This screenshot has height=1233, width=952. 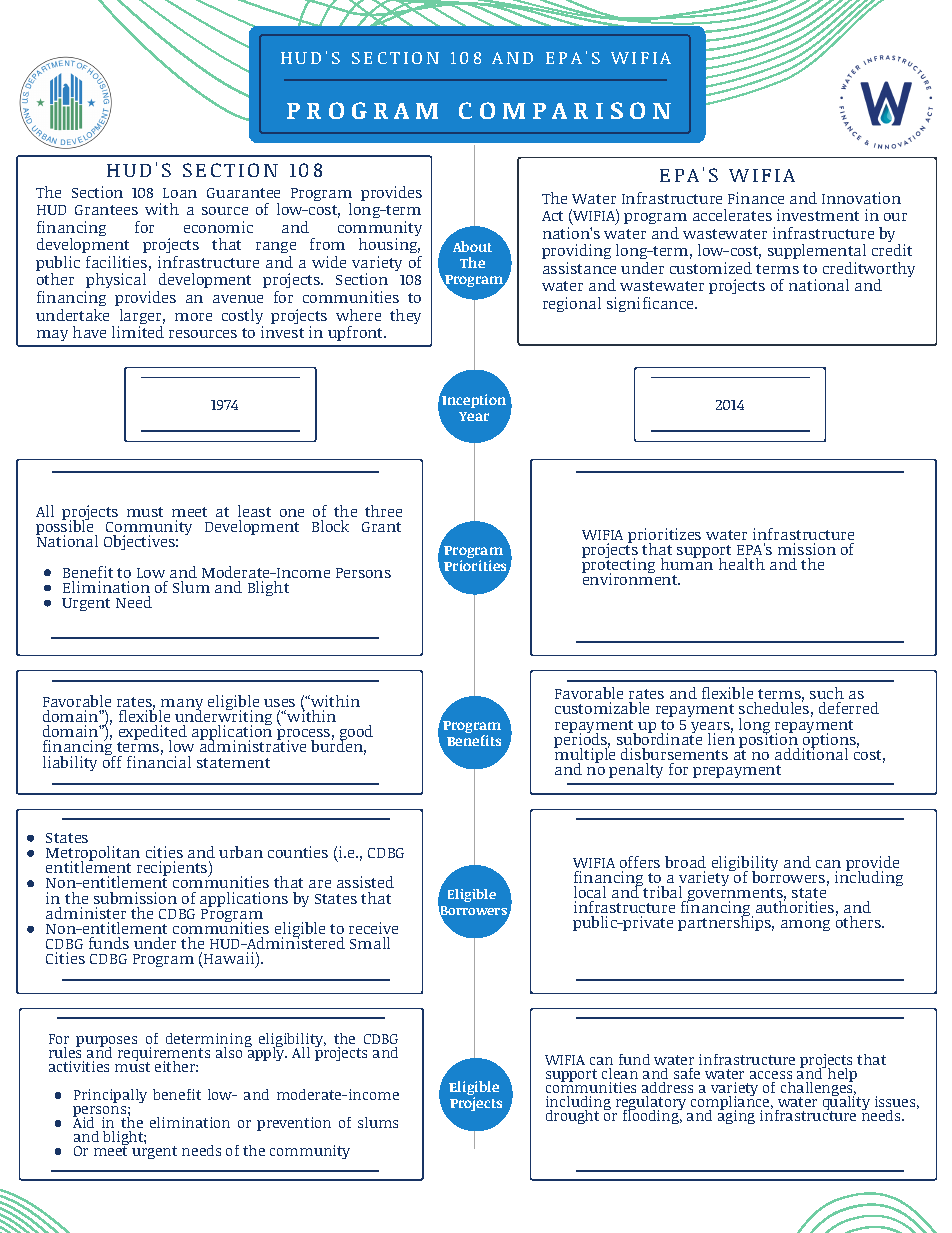 What do you see at coordinates (180, 193) in the screenshot?
I see `Loan` at bounding box center [180, 193].
